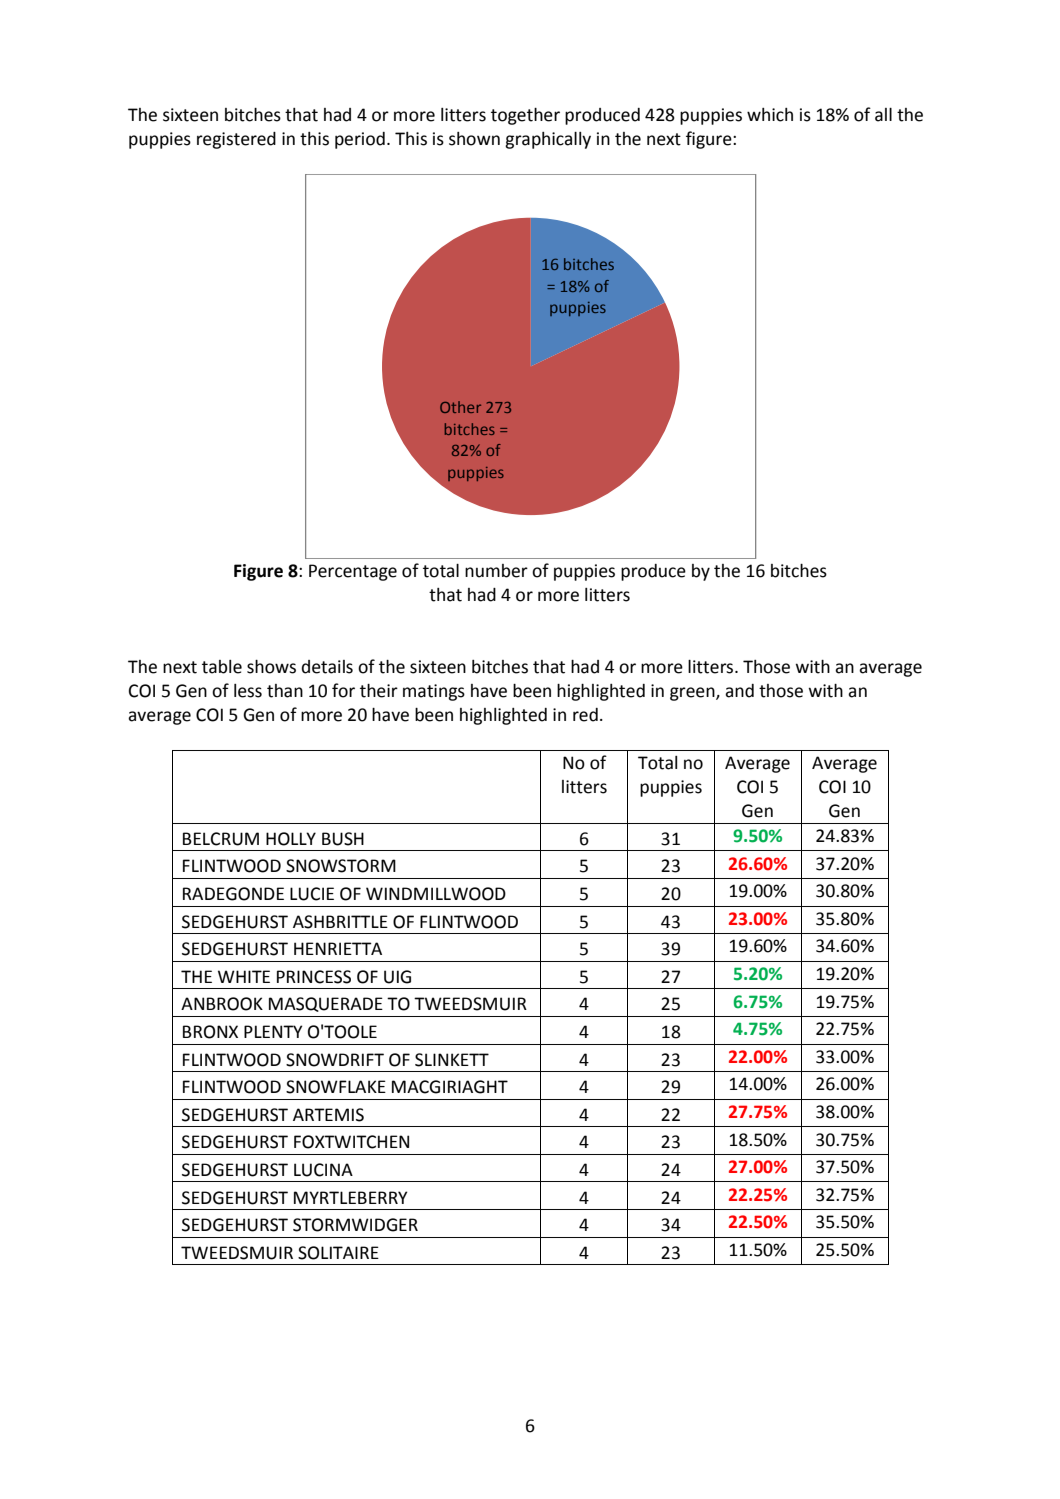 The height and width of the image is (1499, 1060). I want to click on SOLITAIRE, so click(338, 1253).
